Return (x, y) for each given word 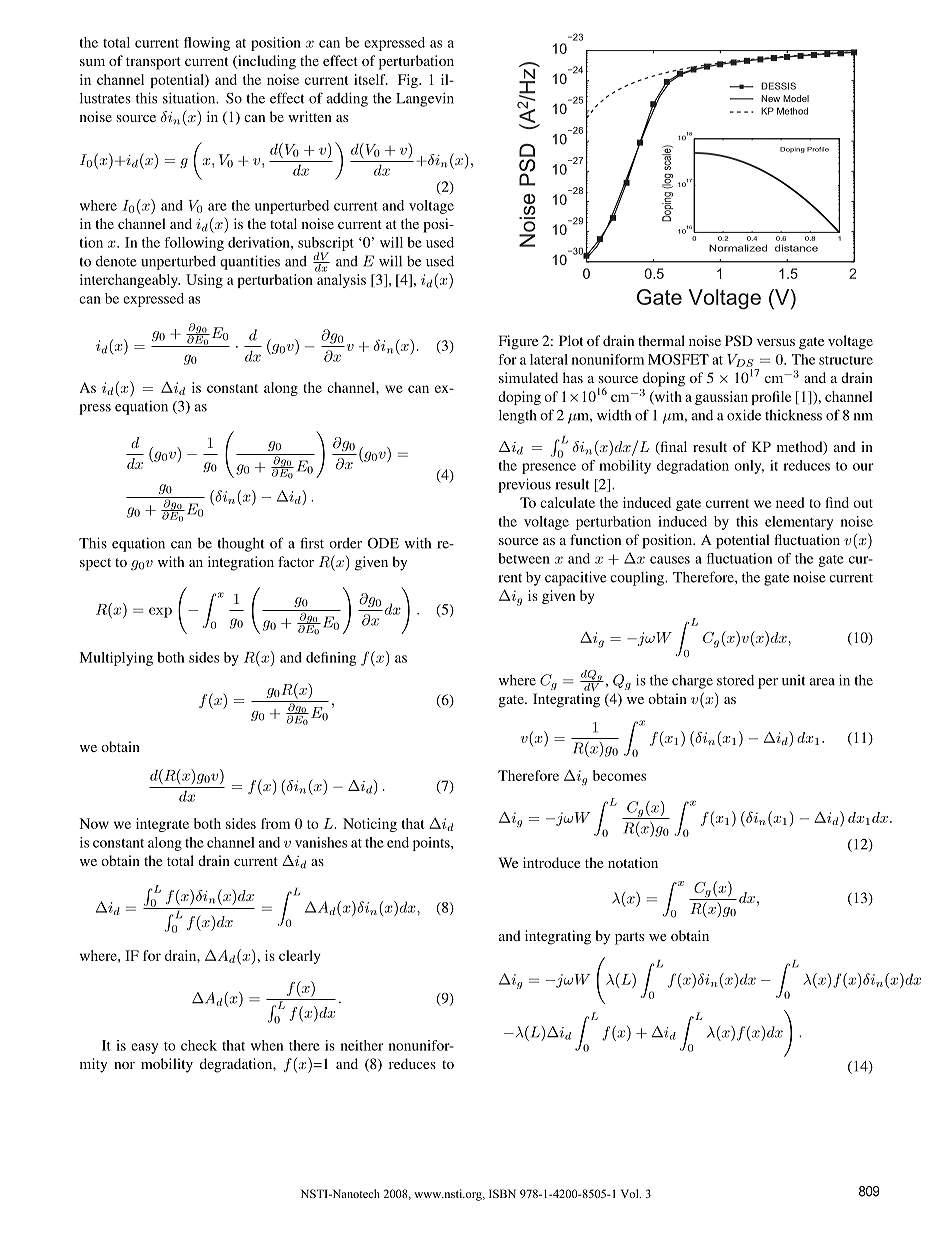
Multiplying (116, 659)
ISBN (502, 1193)
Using (204, 281)
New (770, 98)
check (199, 1045)
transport (153, 63)
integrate (162, 825)
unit (793, 680)
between (524, 558)
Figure (518, 342)
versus (776, 342)
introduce (551, 862)
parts (629, 938)
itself (371, 79)
